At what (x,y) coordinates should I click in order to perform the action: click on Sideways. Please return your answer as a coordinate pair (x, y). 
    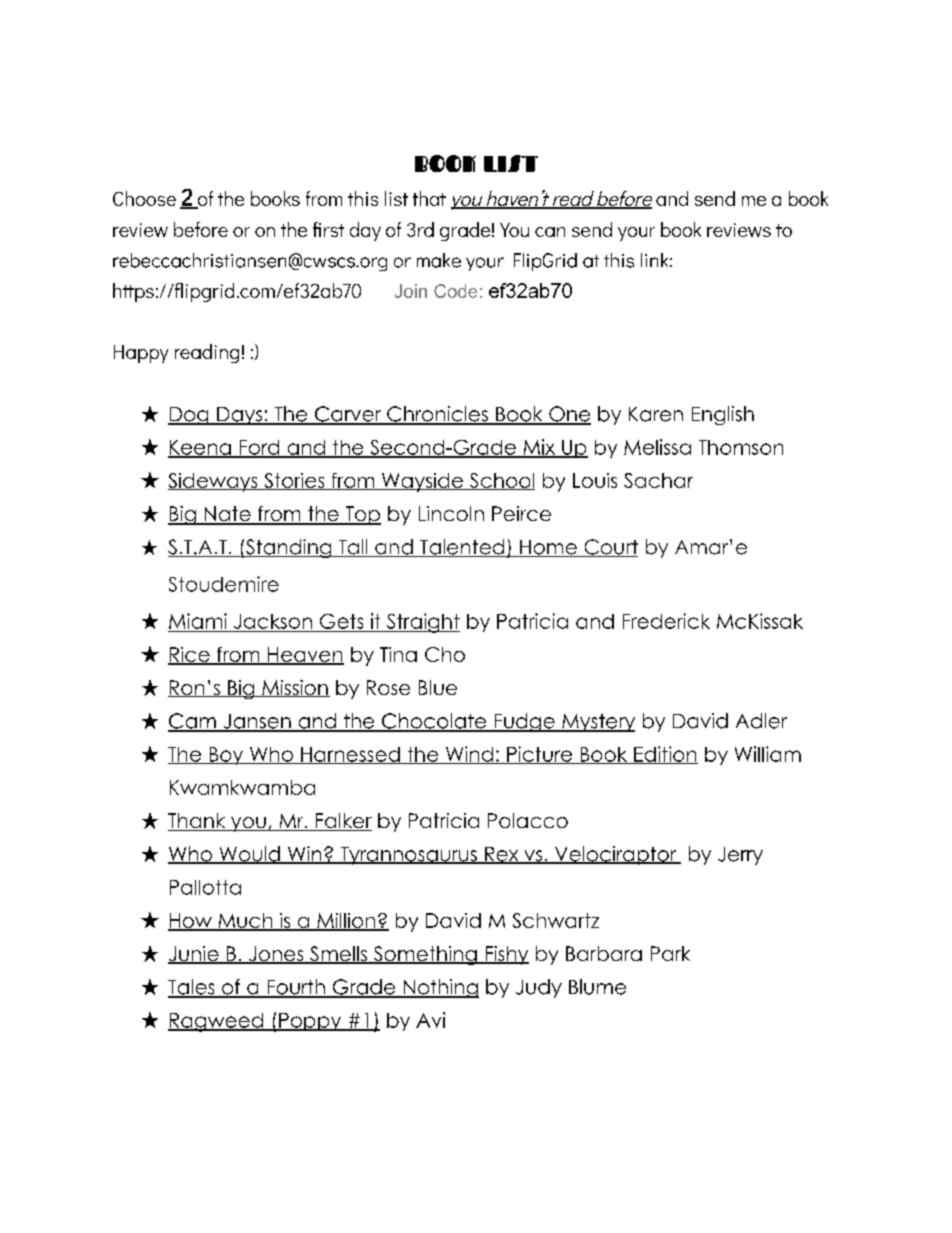
    Looking at the image, I should click on (214, 482).
